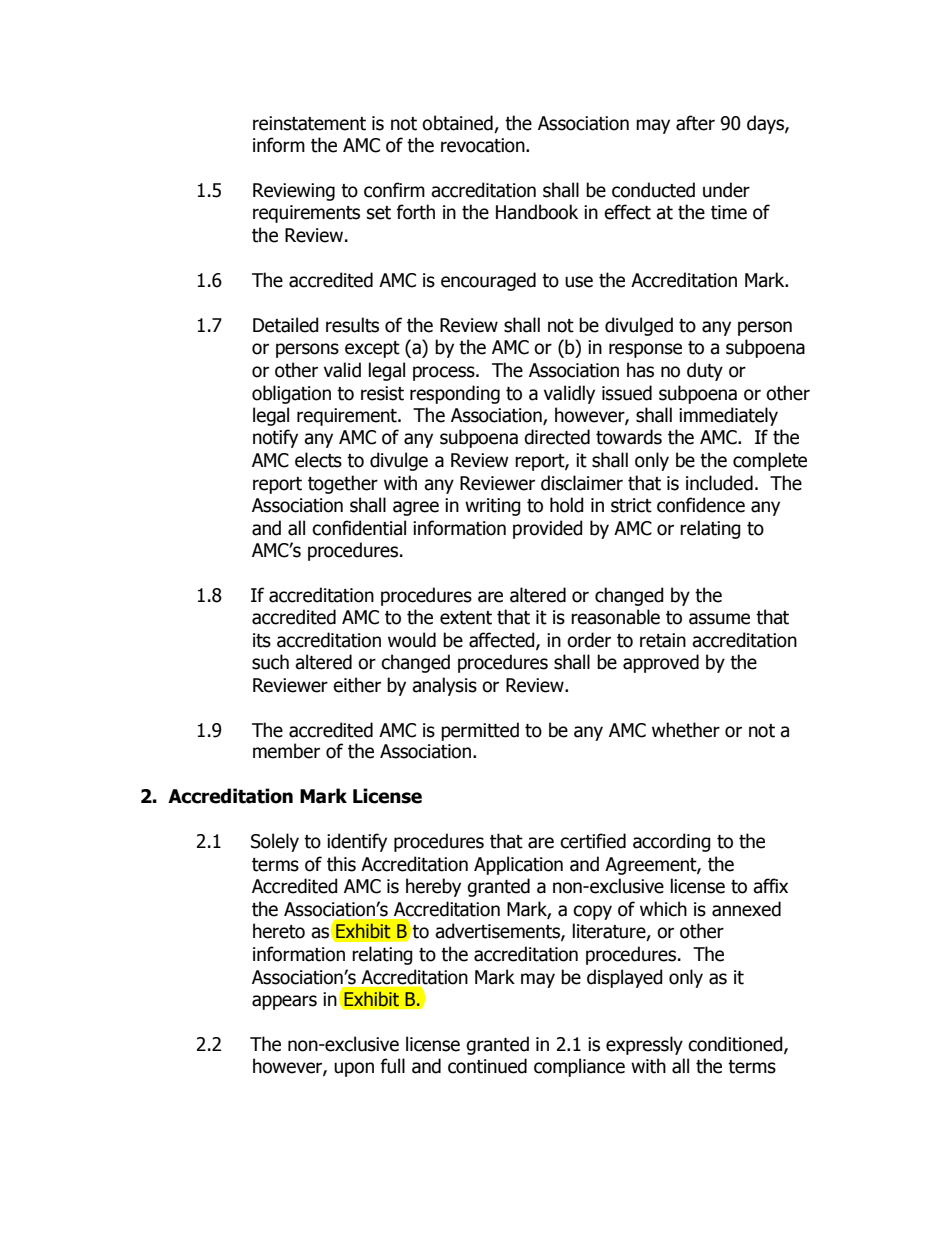 The width and height of the screenshot is (952, 1233). I want to click on after, so click(695, 123).
